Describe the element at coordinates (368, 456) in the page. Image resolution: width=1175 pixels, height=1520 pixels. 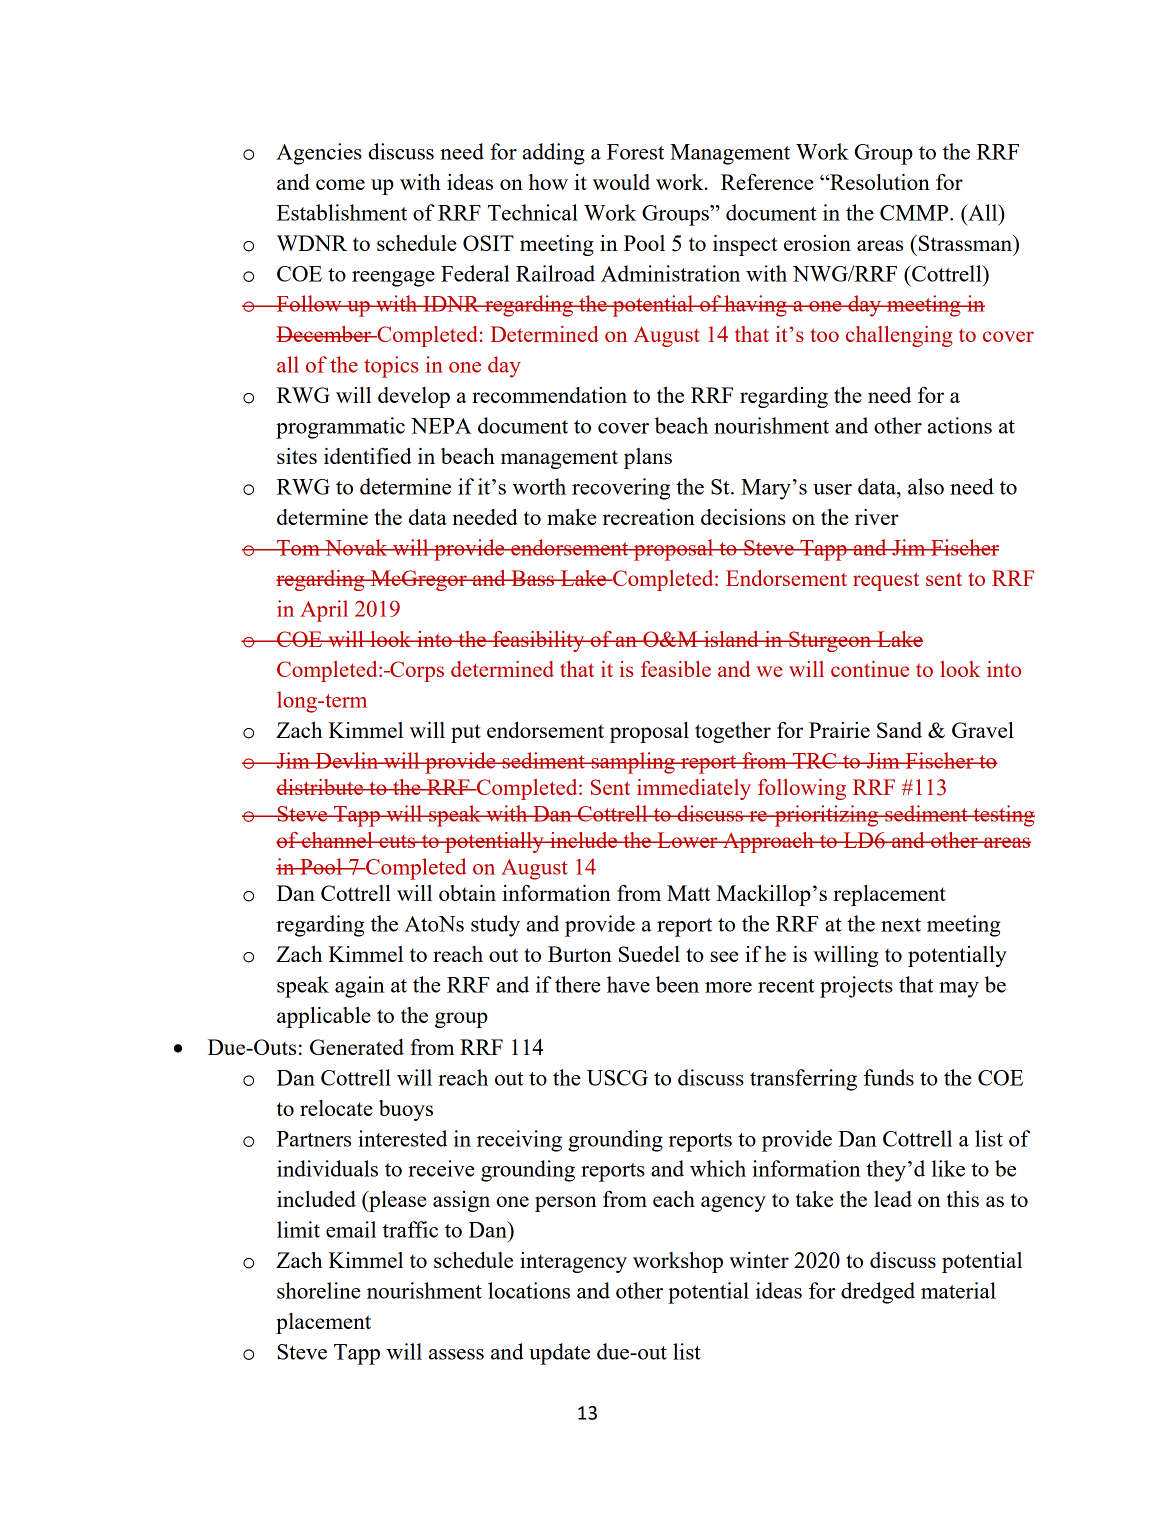
I see `identified` at that location.
